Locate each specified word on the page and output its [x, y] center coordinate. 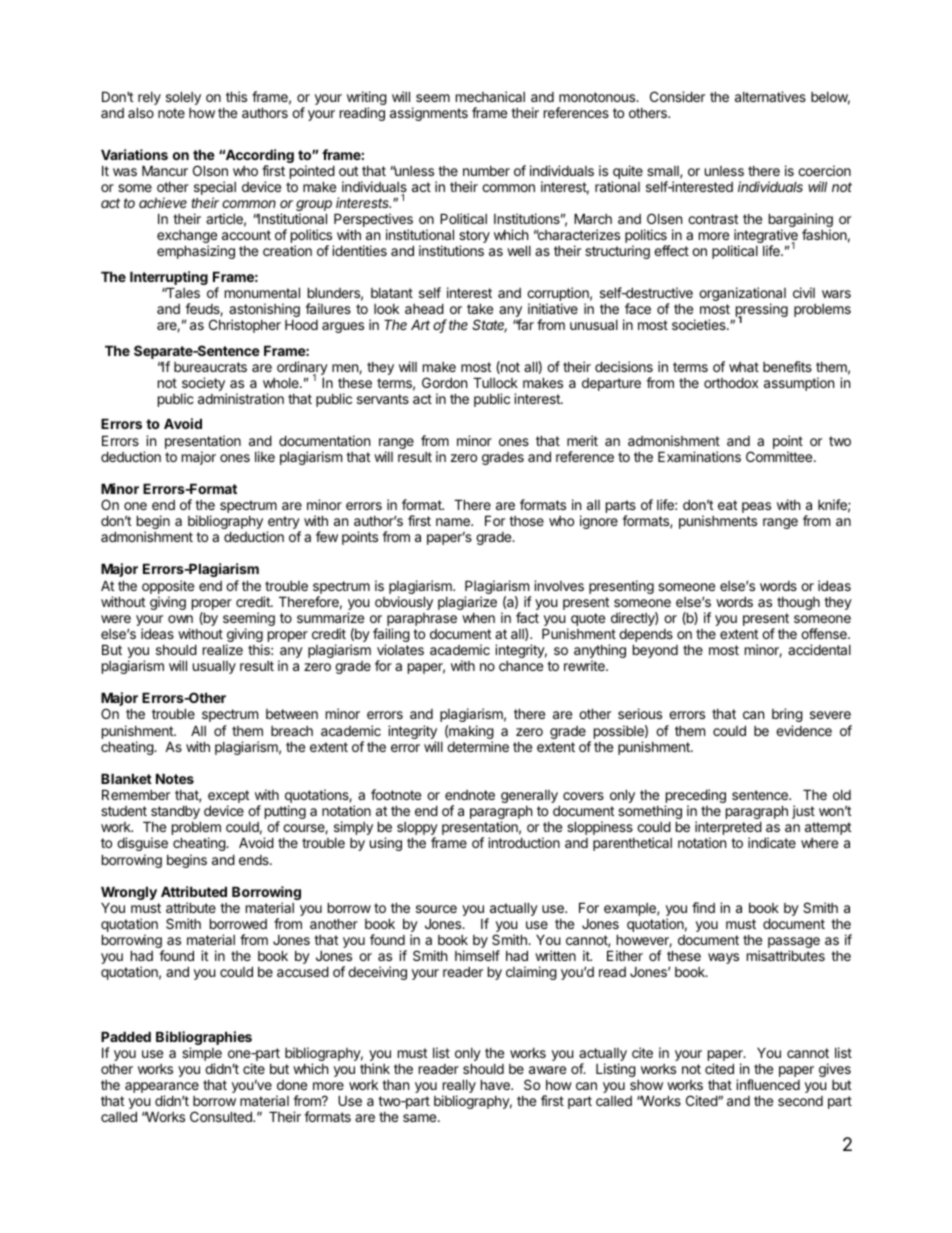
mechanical [490, 96]
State [489, 326]
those [526, 521]
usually [214, 667]
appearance [162, 1089]
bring [787, 717]
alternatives [770, 96]
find [703, 907]
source [436, 909]
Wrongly [129, 893]
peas [756, 507]
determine [478, 746]
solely [183, 98]
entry [284, 524]
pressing [761, 311]
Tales [182, 292]
